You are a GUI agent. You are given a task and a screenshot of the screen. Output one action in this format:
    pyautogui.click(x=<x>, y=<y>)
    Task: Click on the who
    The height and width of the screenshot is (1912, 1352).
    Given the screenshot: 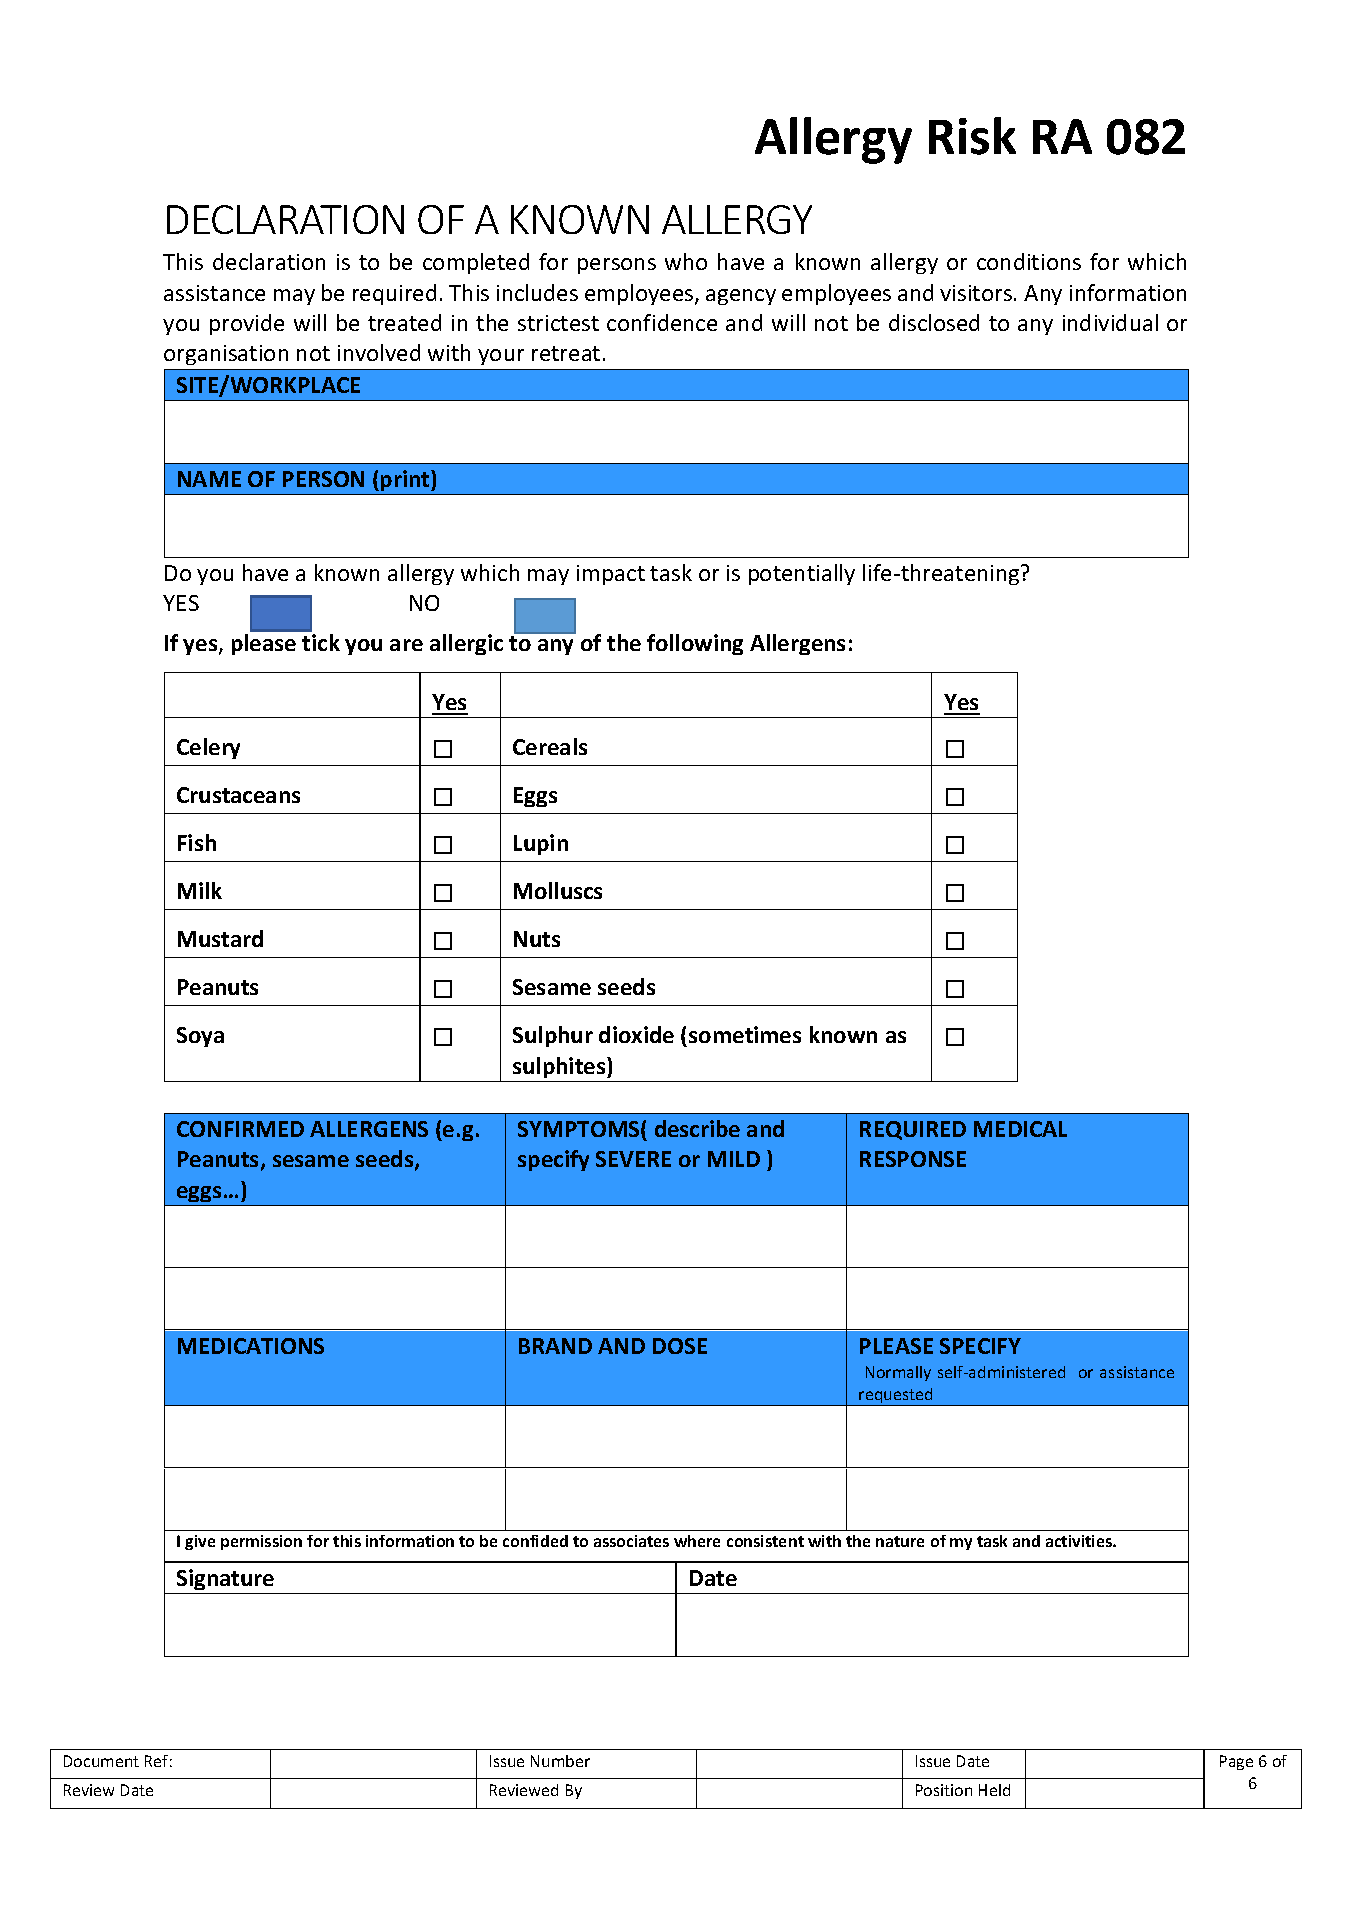 What is the action you would take?
    pyautogui.click(x=686, y=261)
